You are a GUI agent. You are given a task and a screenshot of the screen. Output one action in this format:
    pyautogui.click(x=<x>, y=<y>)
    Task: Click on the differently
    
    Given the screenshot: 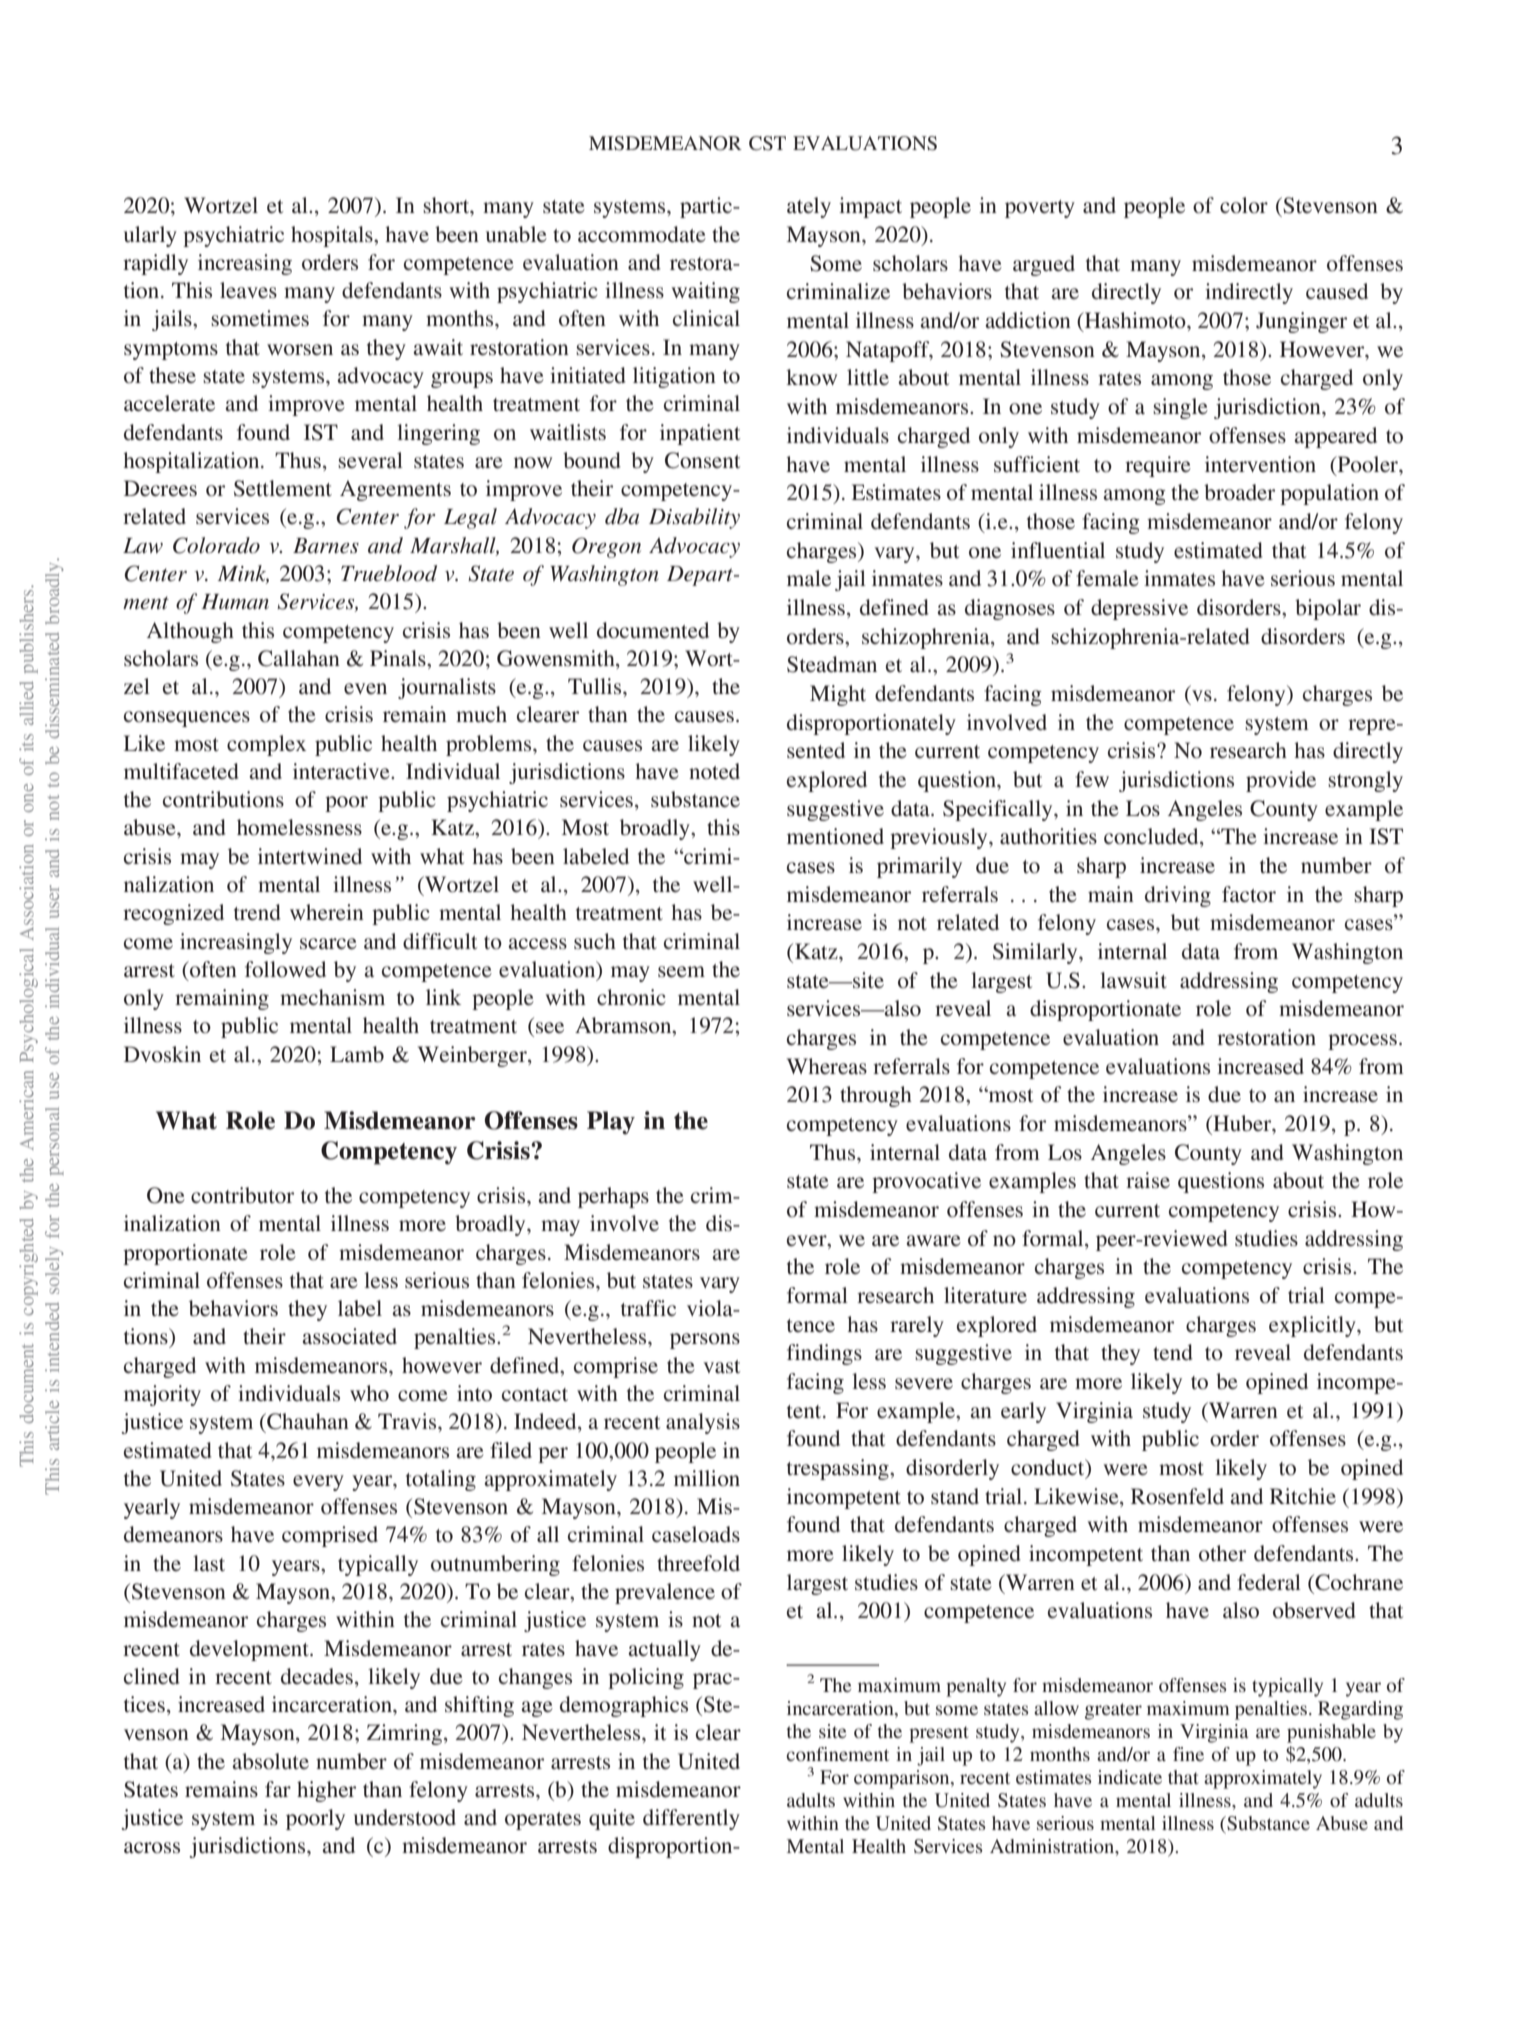 What is the action you would take?
    pyautogui.click(x=691, y=1819)
